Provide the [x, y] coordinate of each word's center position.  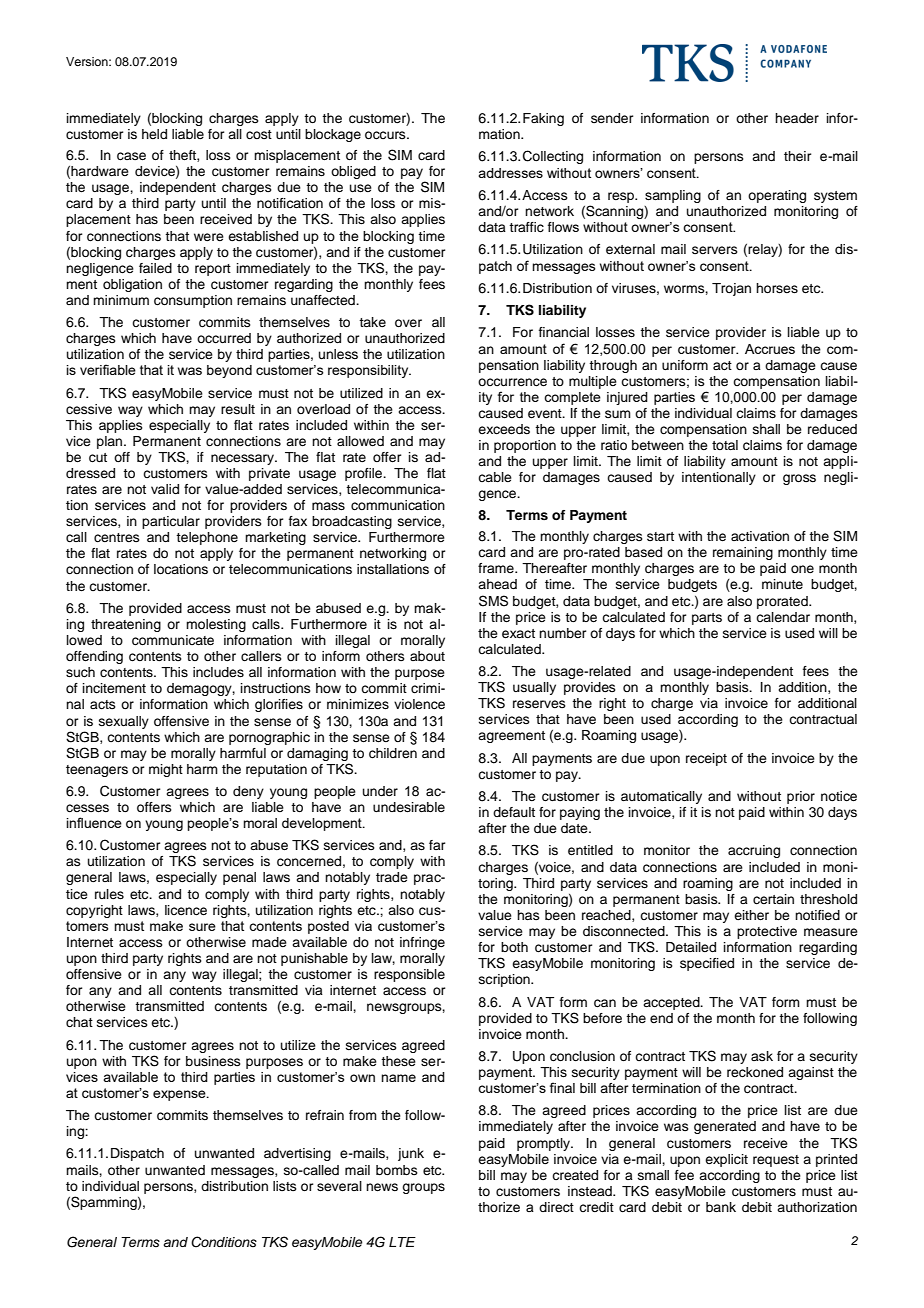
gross [799, 479]
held [154, 134]
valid [165, 489]
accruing [754, 851]
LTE [402, 1242]
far [437, 845]
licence [186, 910]
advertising [297, 1154]
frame [497, 568]
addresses [510, 173]
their [798, 156]
